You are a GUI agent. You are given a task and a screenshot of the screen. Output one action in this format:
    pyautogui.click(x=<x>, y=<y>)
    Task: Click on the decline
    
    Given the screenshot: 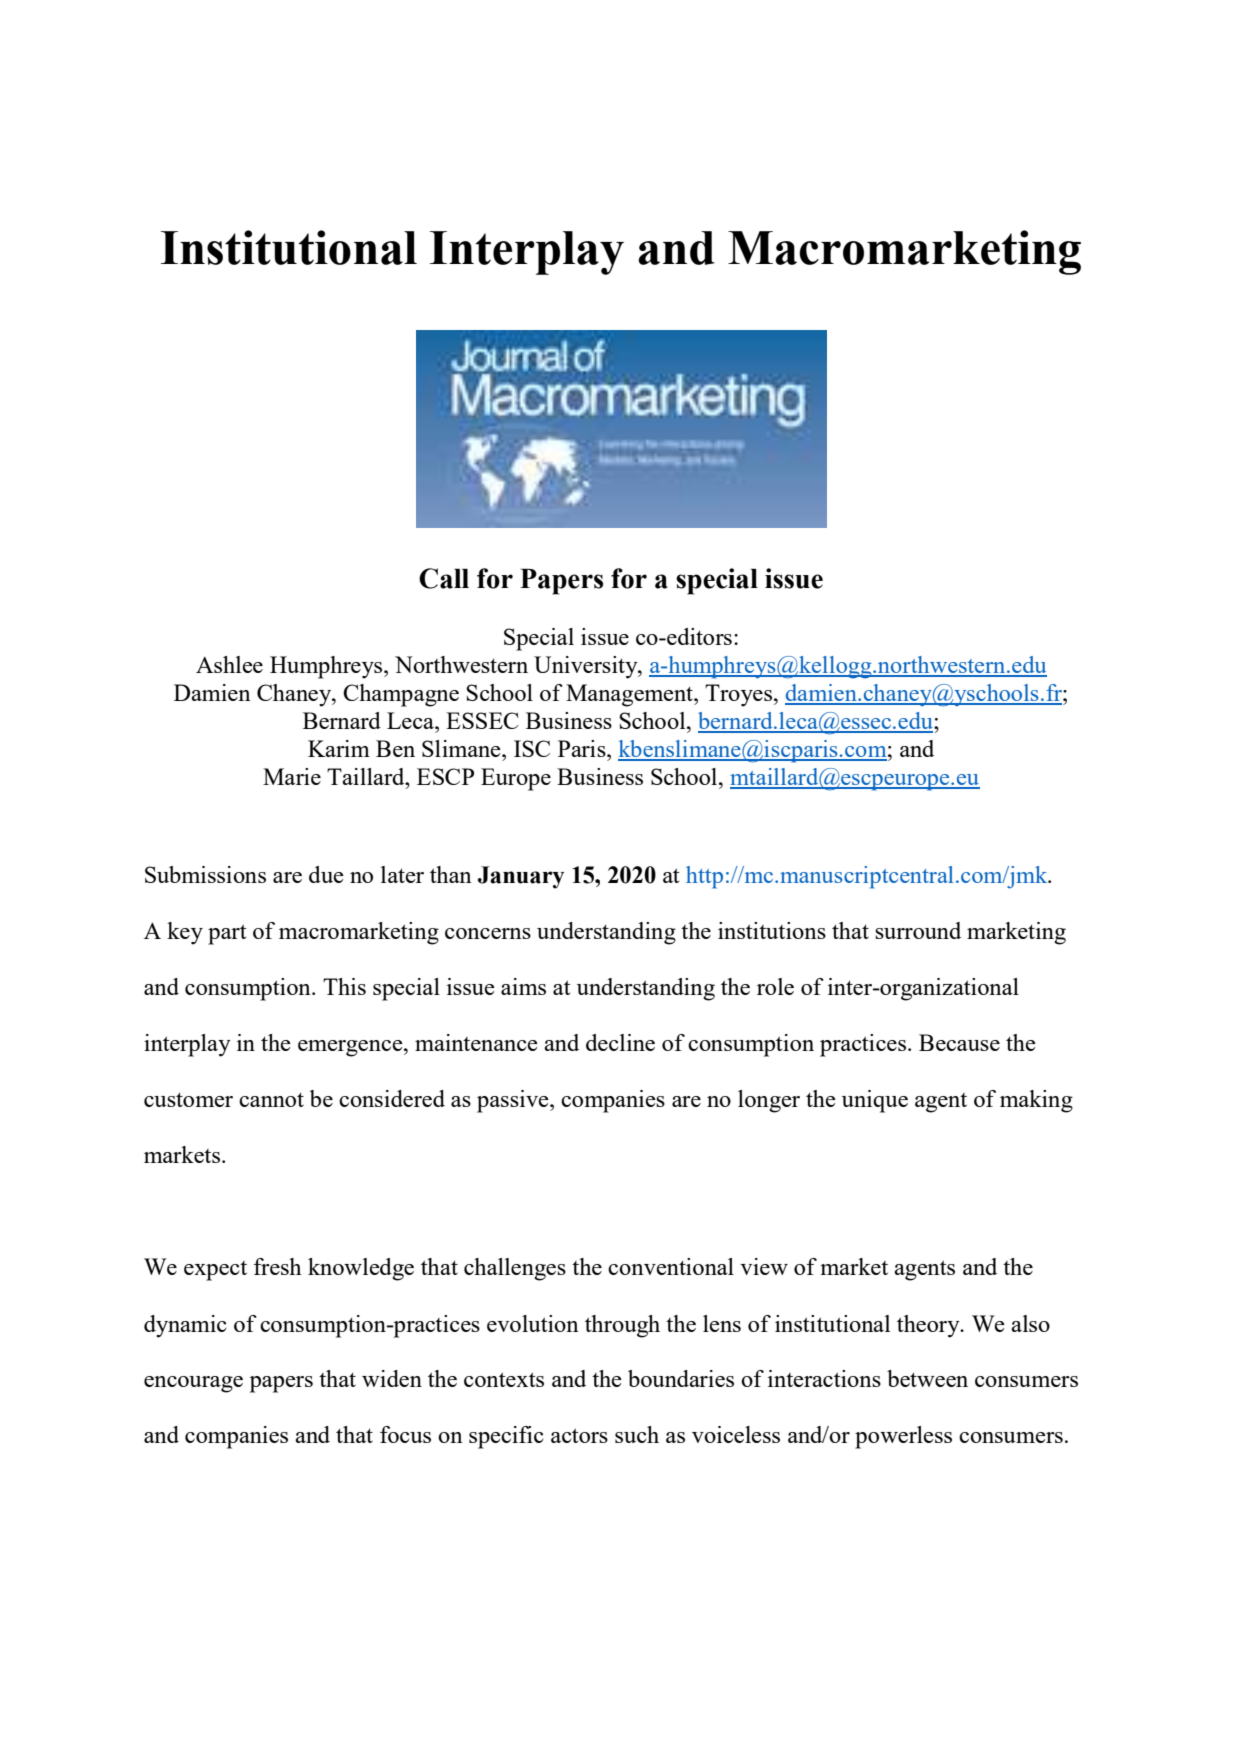 What is the action you would take?
    pyautogui.click(x=620, y=1042)
